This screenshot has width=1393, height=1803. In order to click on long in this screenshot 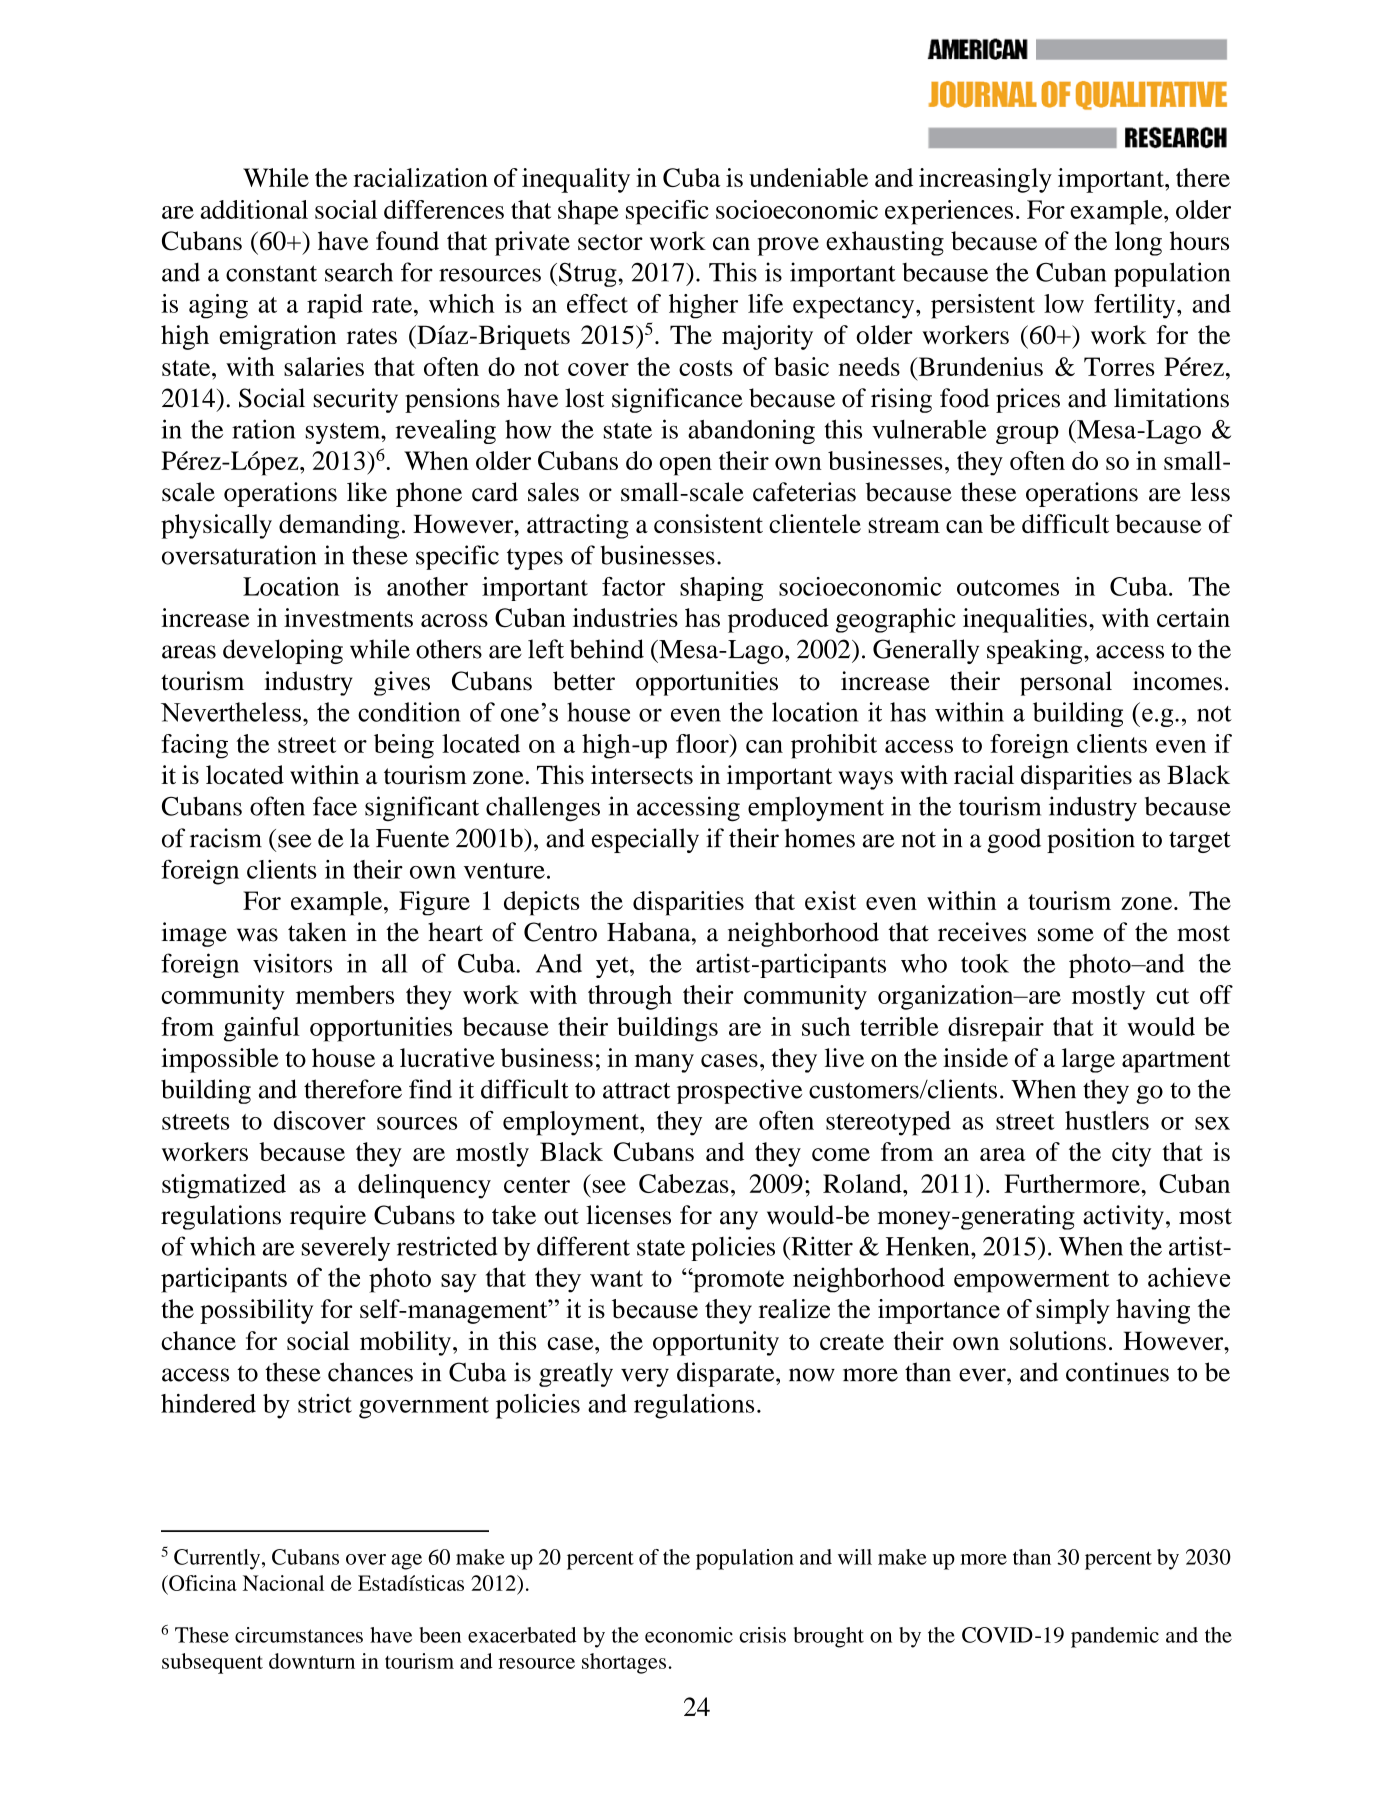, I will do `click(1138, 243)`.
